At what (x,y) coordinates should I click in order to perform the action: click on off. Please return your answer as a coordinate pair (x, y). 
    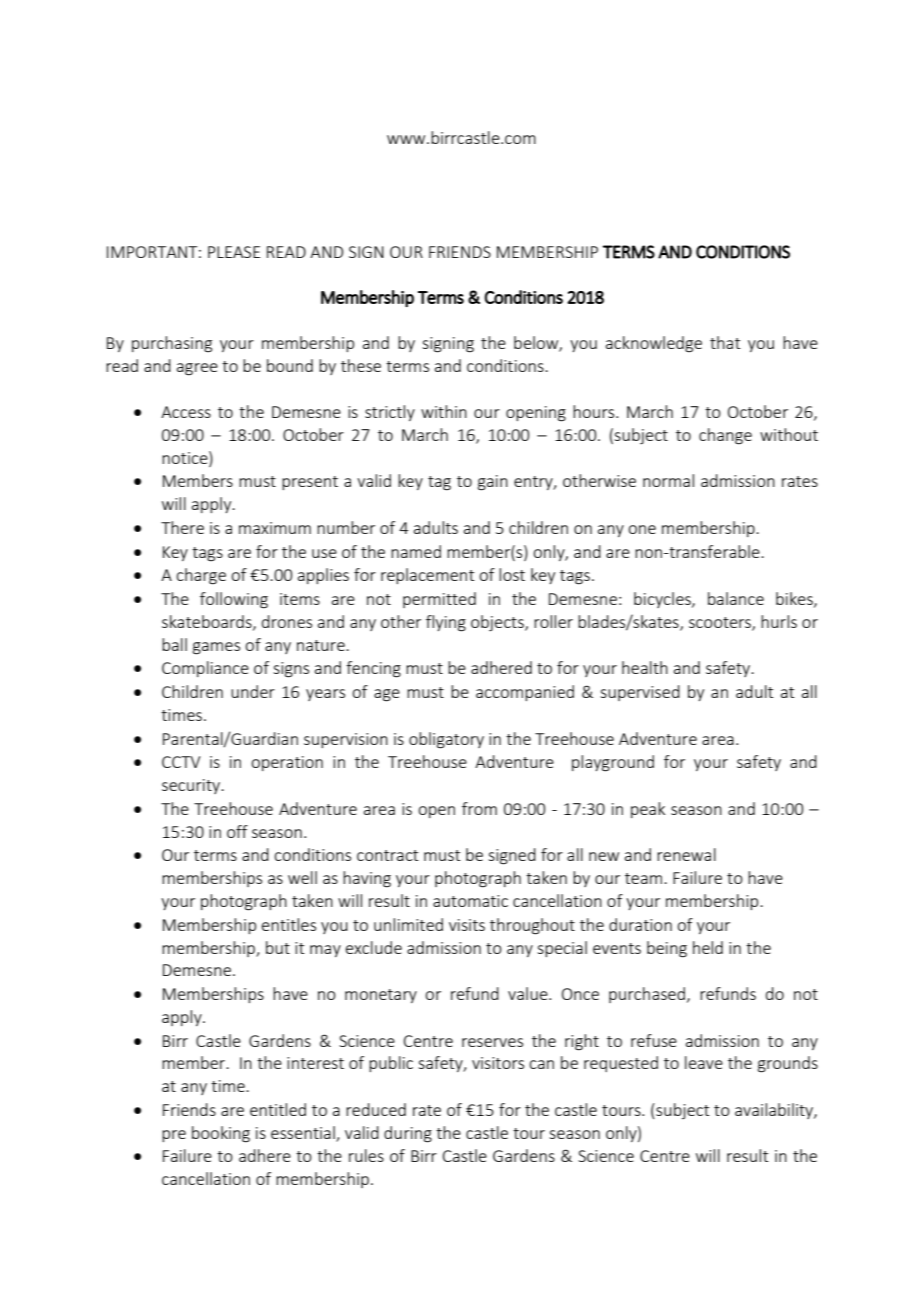
    Looking at the image, I should click on (237, 831).
